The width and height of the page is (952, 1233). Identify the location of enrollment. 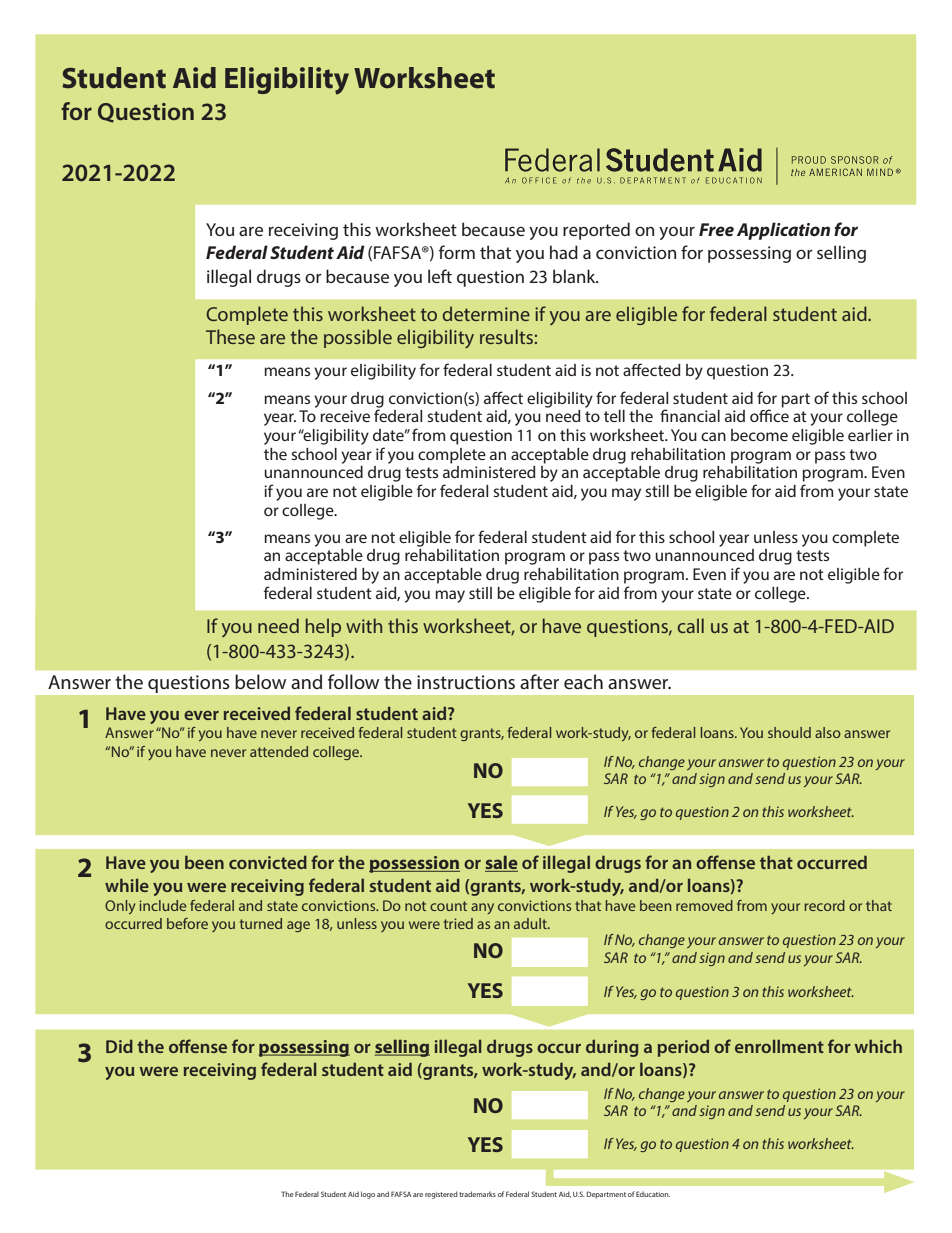
(779, 1046).
